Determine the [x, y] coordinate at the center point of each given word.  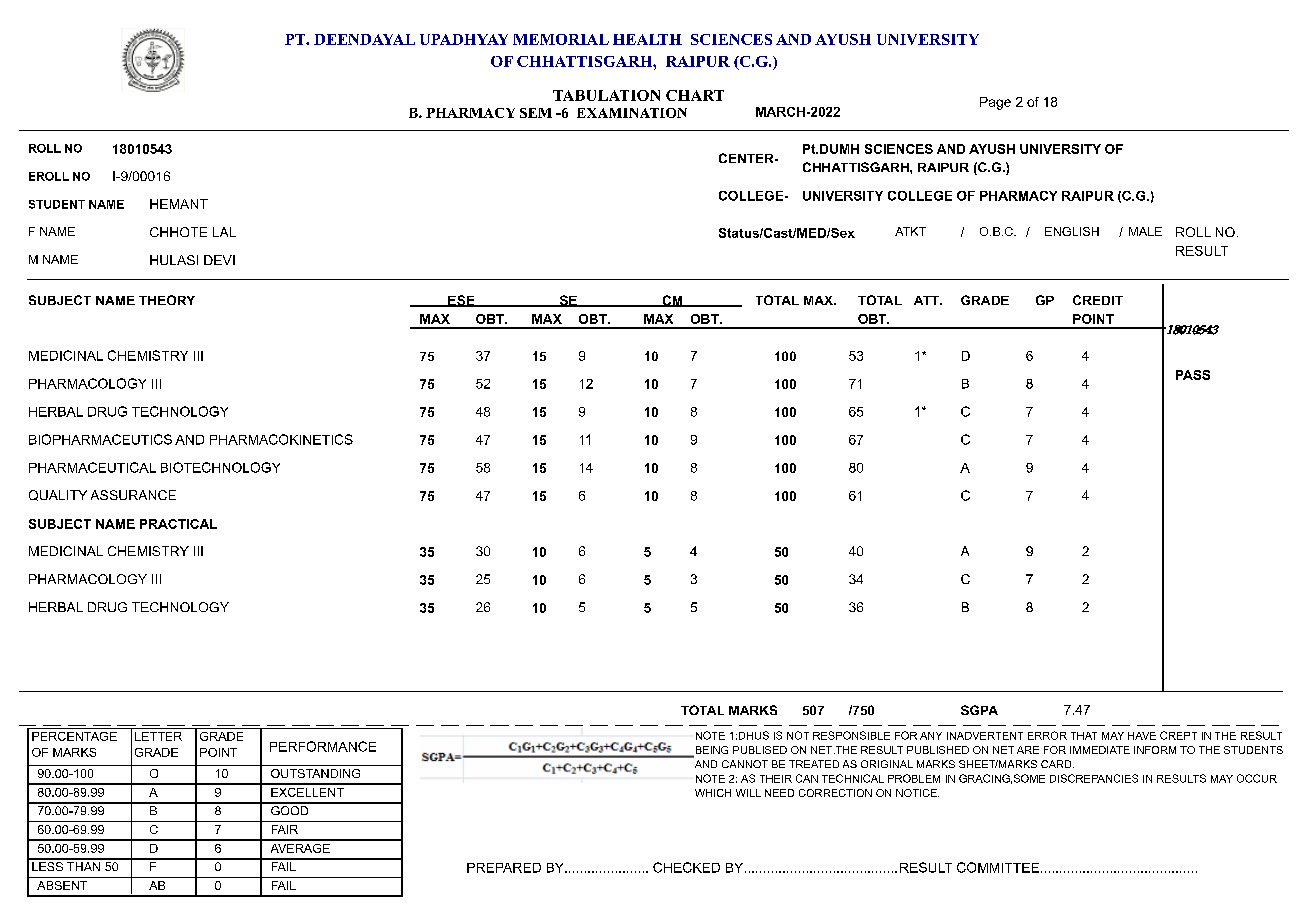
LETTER [158, 736]
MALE [1145, 231]
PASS [1193, 375]
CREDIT [1098, 300]
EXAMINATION [632, 113]
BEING [710, 751]
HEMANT [179, 204]
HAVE [1142, 736]
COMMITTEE [998, 867]
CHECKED [686, 867]
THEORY [167, 300]
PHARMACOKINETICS [281, 439]
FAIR [285, 829]
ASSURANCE [133, 495]
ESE [461, 301]
